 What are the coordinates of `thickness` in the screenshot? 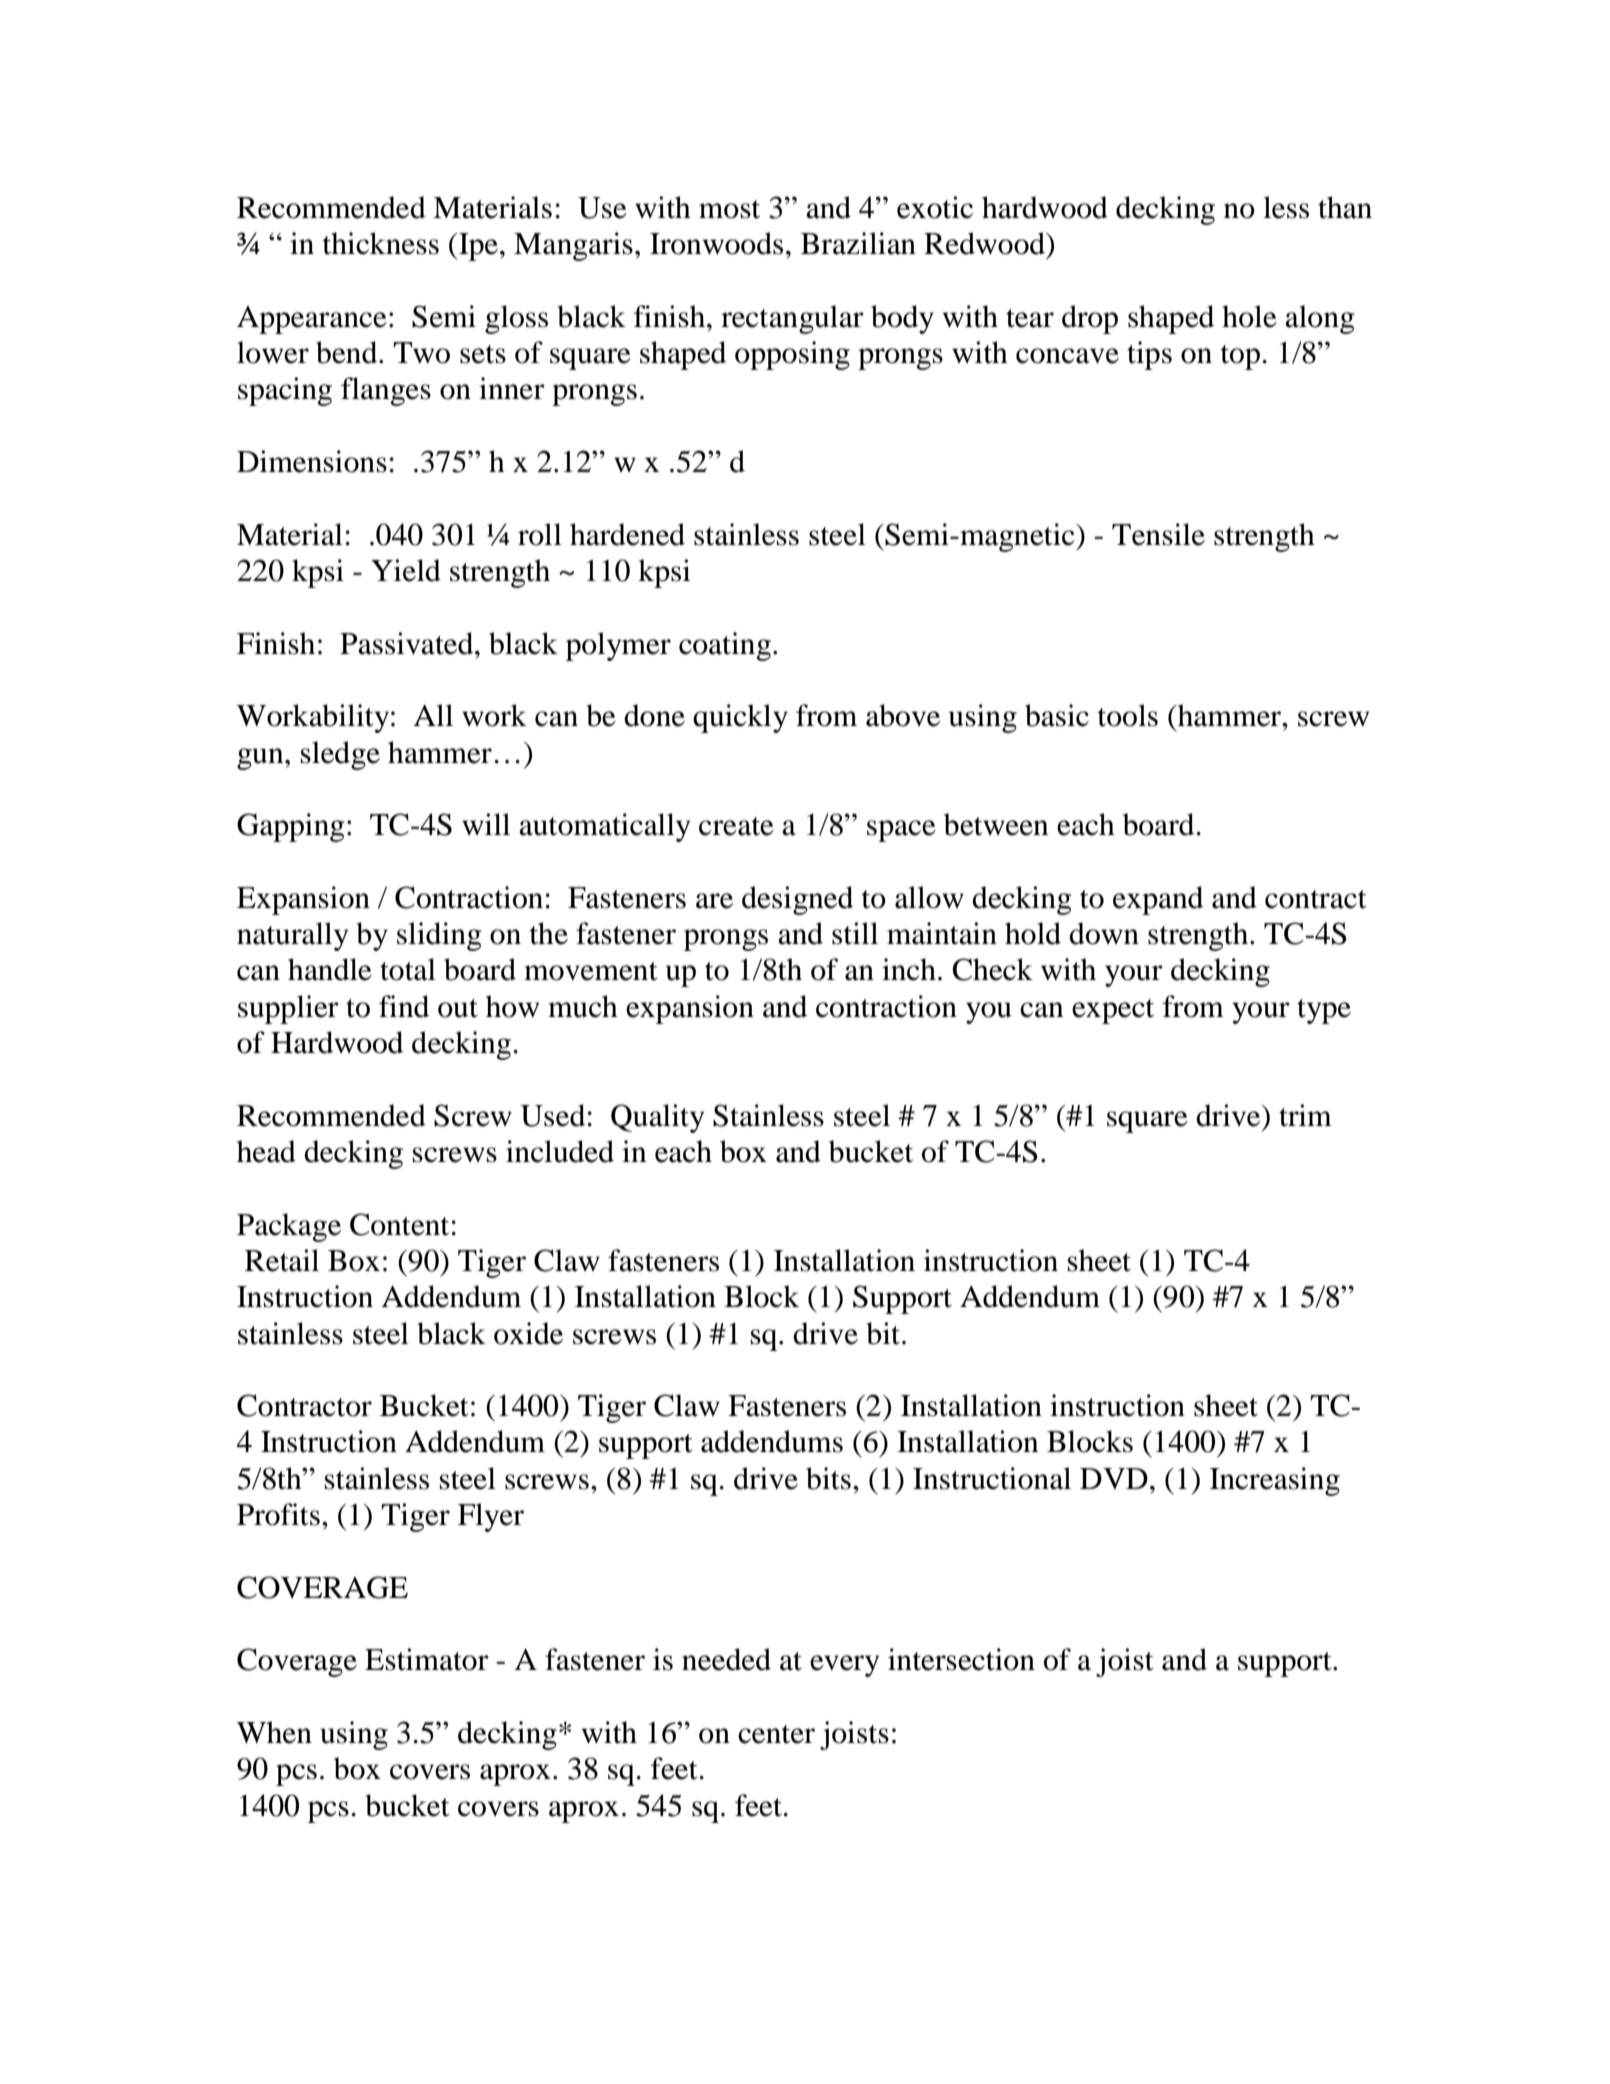 It's located at (381, 243).
